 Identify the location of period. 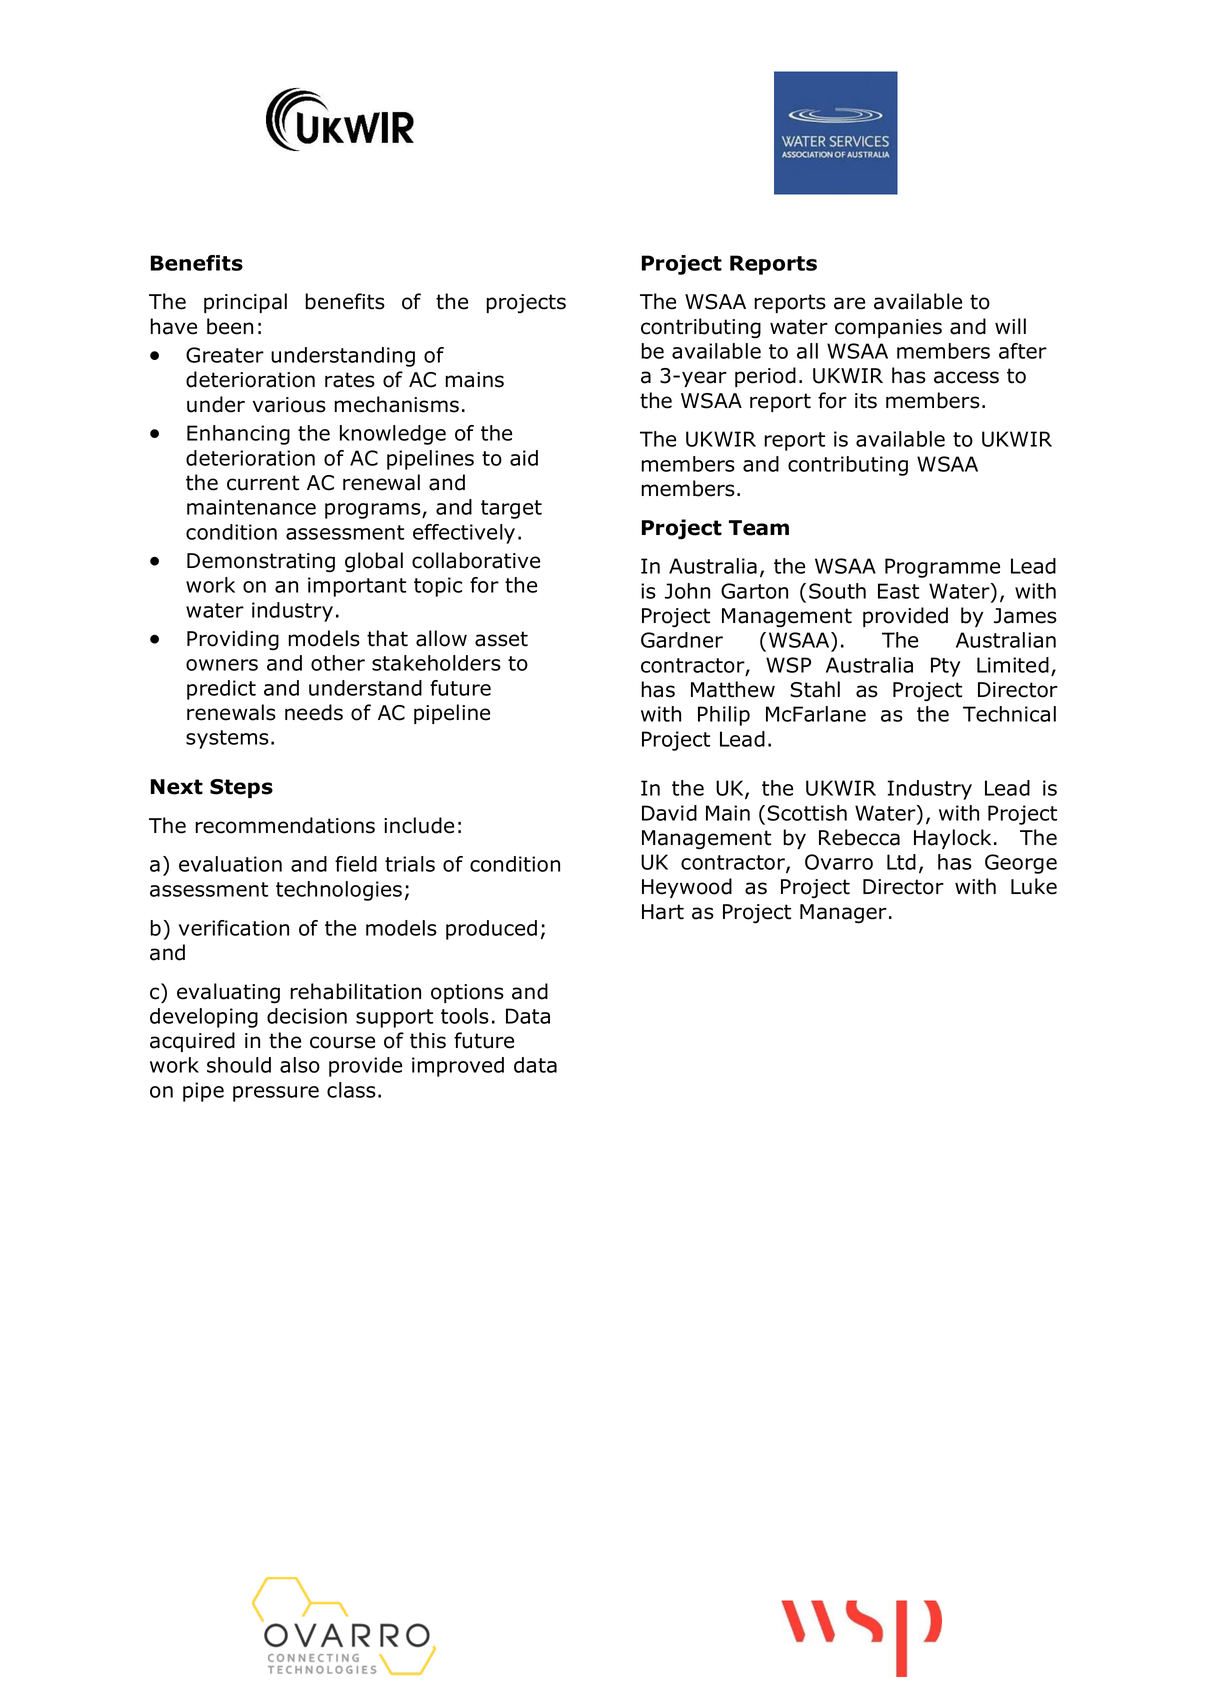
(765, 377).
